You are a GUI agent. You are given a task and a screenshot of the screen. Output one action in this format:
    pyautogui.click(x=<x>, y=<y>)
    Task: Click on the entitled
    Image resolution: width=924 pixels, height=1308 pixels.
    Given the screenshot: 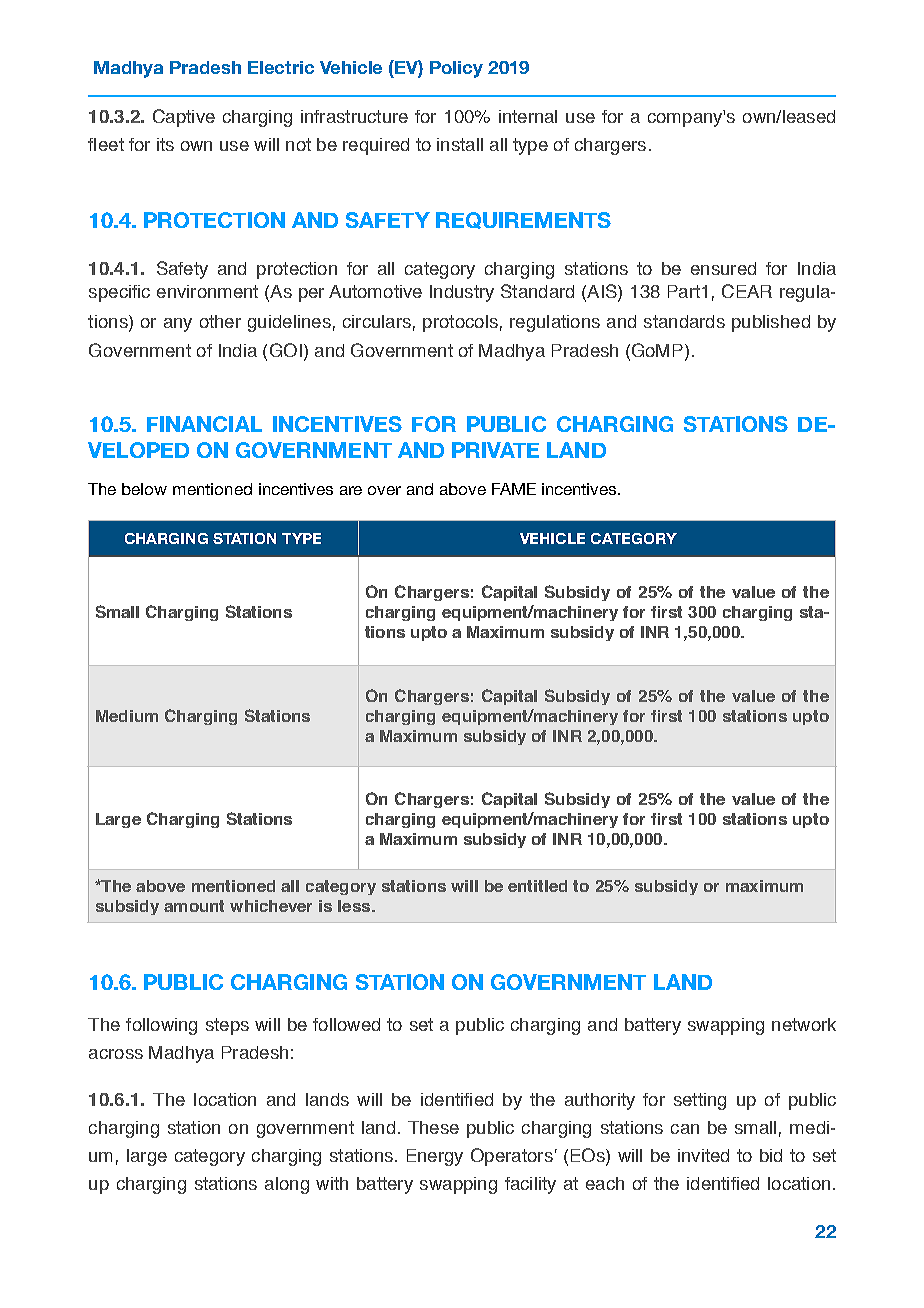 What is the action you would take?
    pyautogui.click(x=537, y=886)
